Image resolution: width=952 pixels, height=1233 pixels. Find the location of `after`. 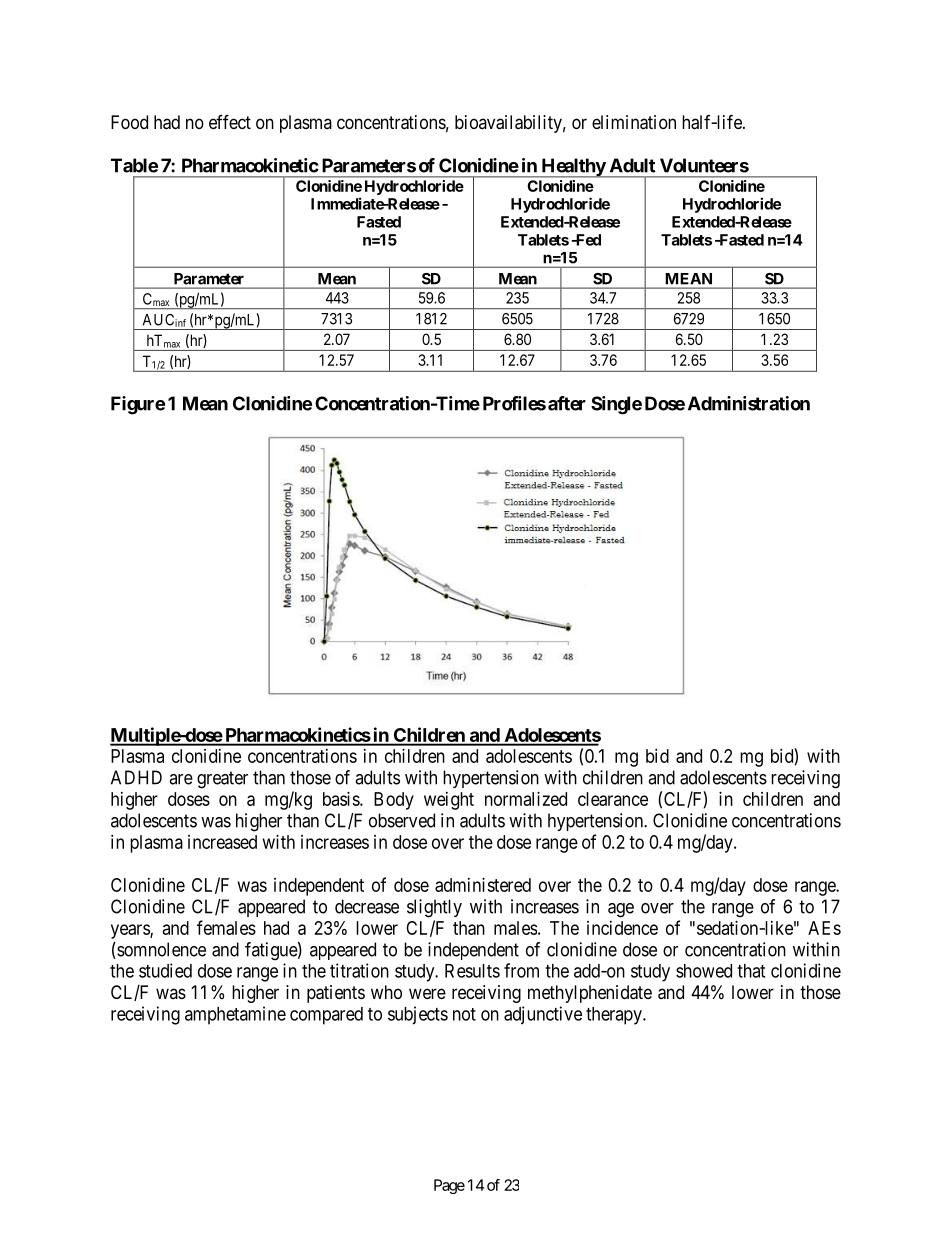

after is located at coordinates (567, 403).
